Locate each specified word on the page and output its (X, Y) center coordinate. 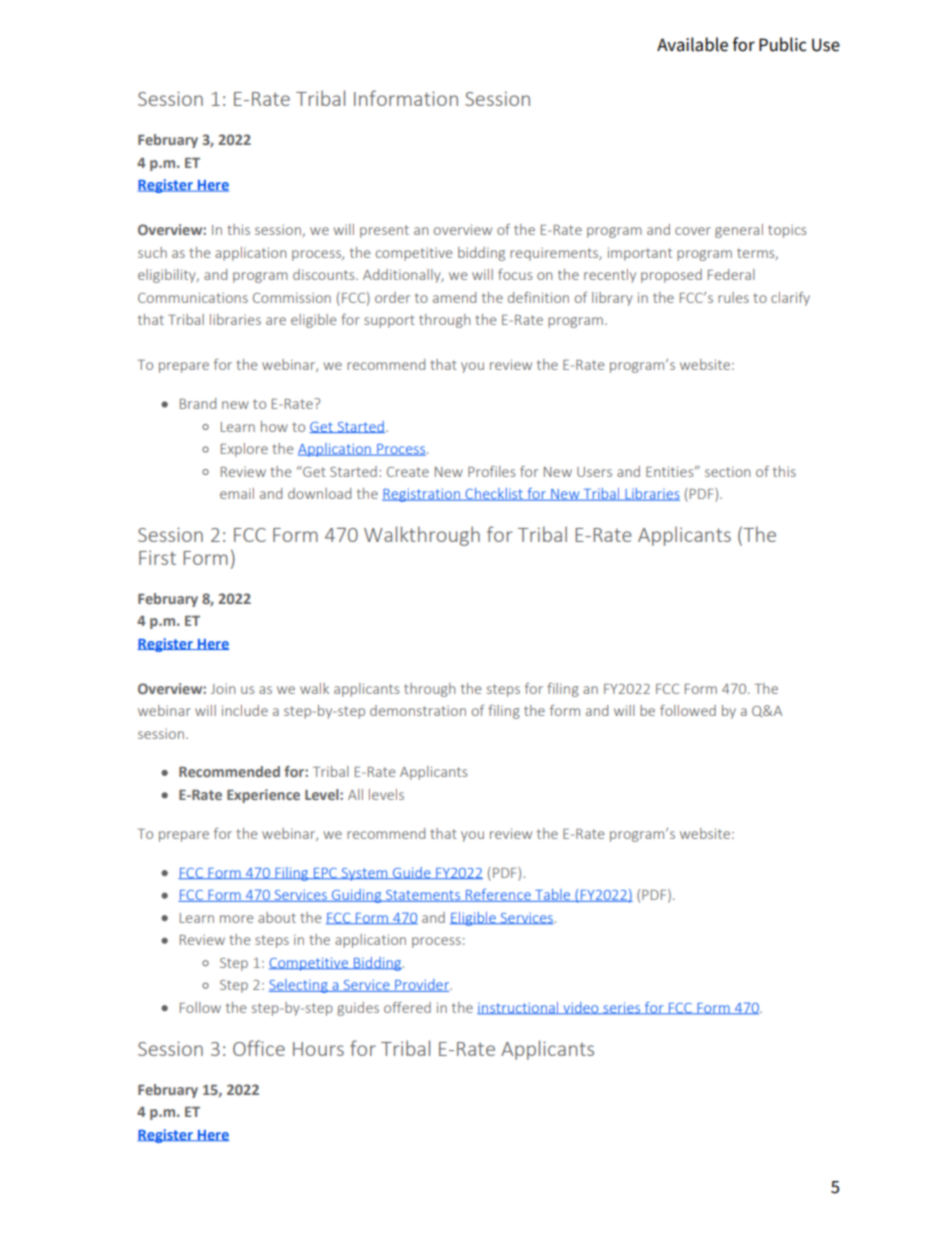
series (622, 1008)
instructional (519, 1008)
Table (553, 895)
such (152, 252)
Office (259, 1048)
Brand (198, 403)
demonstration (418, 710)
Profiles (491, 471)
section (727, 471)
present (384, 231)
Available (692, 44)
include (245, 710)
